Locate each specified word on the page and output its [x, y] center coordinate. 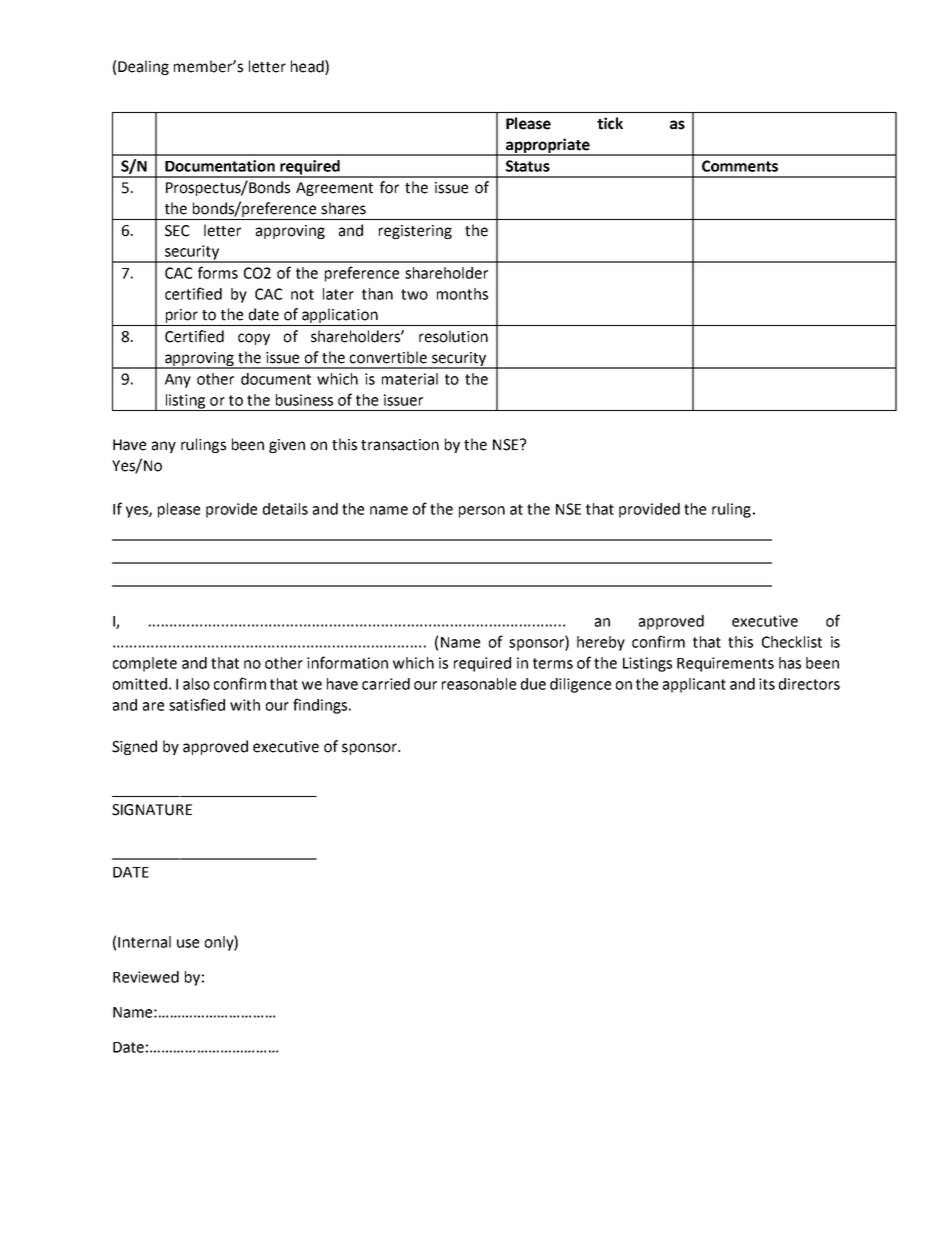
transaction [400, 445]
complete [145, 664]
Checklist [792, 642]
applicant [694, 685]
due [533, 684]
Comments [740, 166]
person [482, 512]
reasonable [479, 684]
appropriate [548, 146]
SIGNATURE [152, 810]
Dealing [143, 67]
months [462, 294]
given [287, 446]
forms [218, 272]
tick [610, 123]
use [188, 943]
